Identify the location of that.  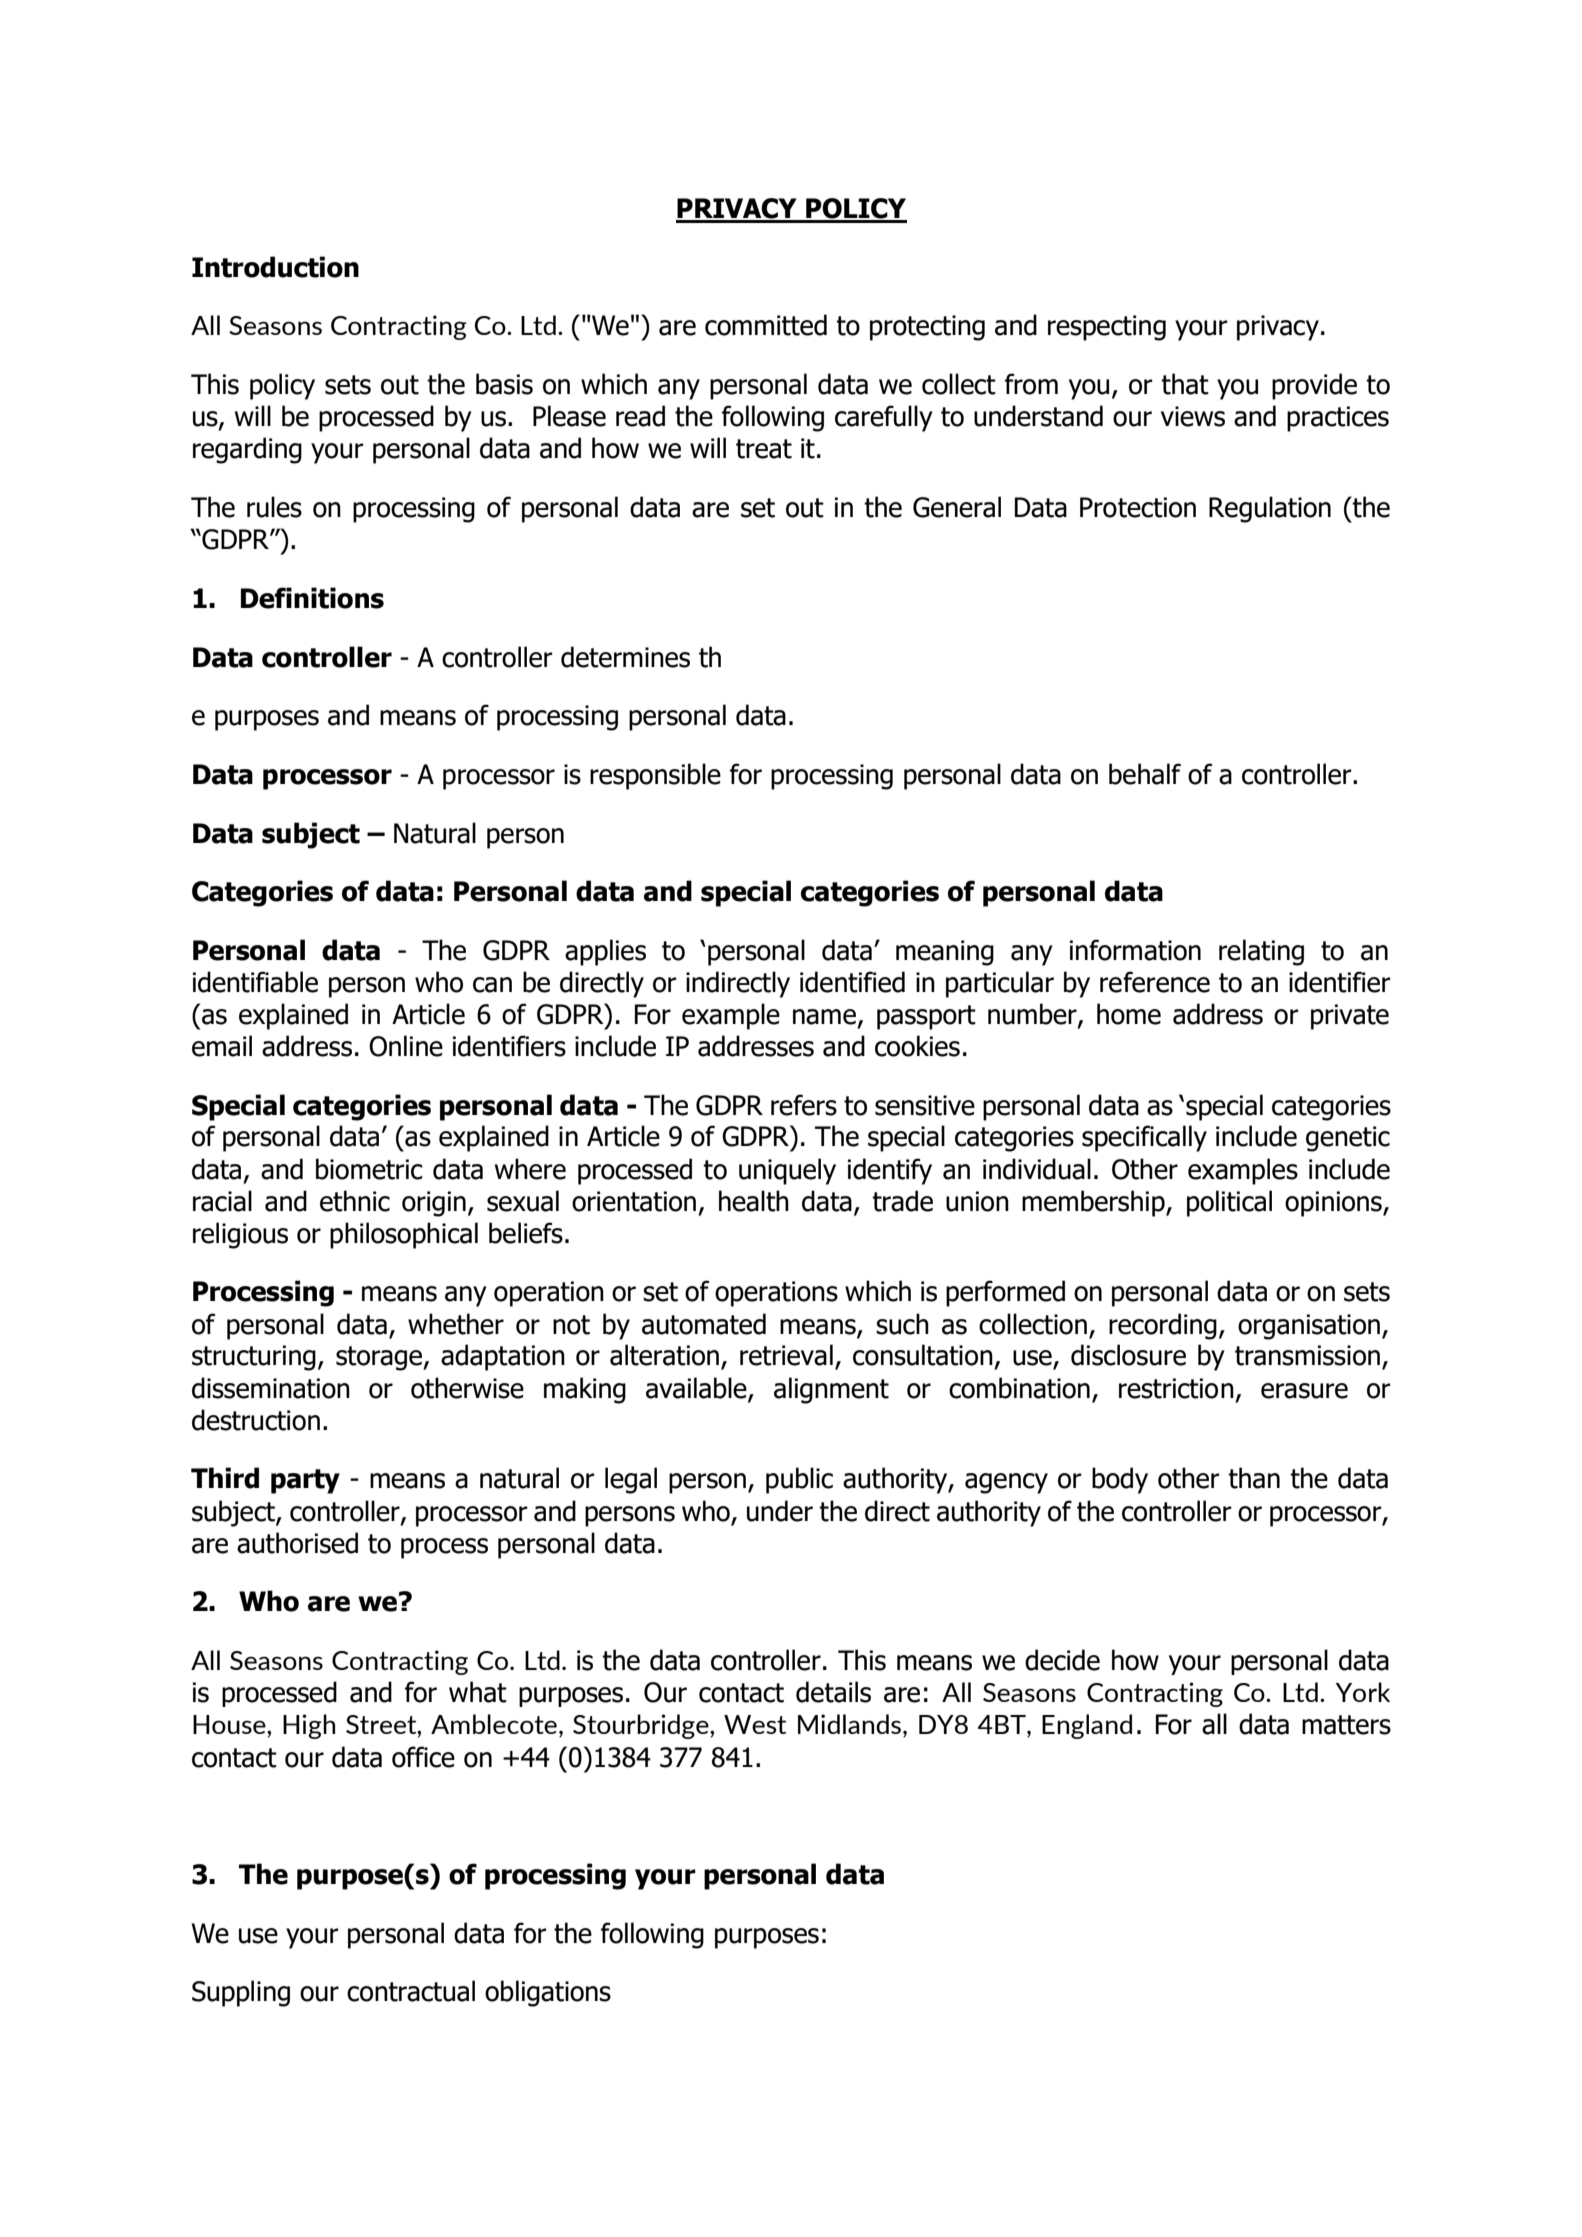
(1185, 384).
